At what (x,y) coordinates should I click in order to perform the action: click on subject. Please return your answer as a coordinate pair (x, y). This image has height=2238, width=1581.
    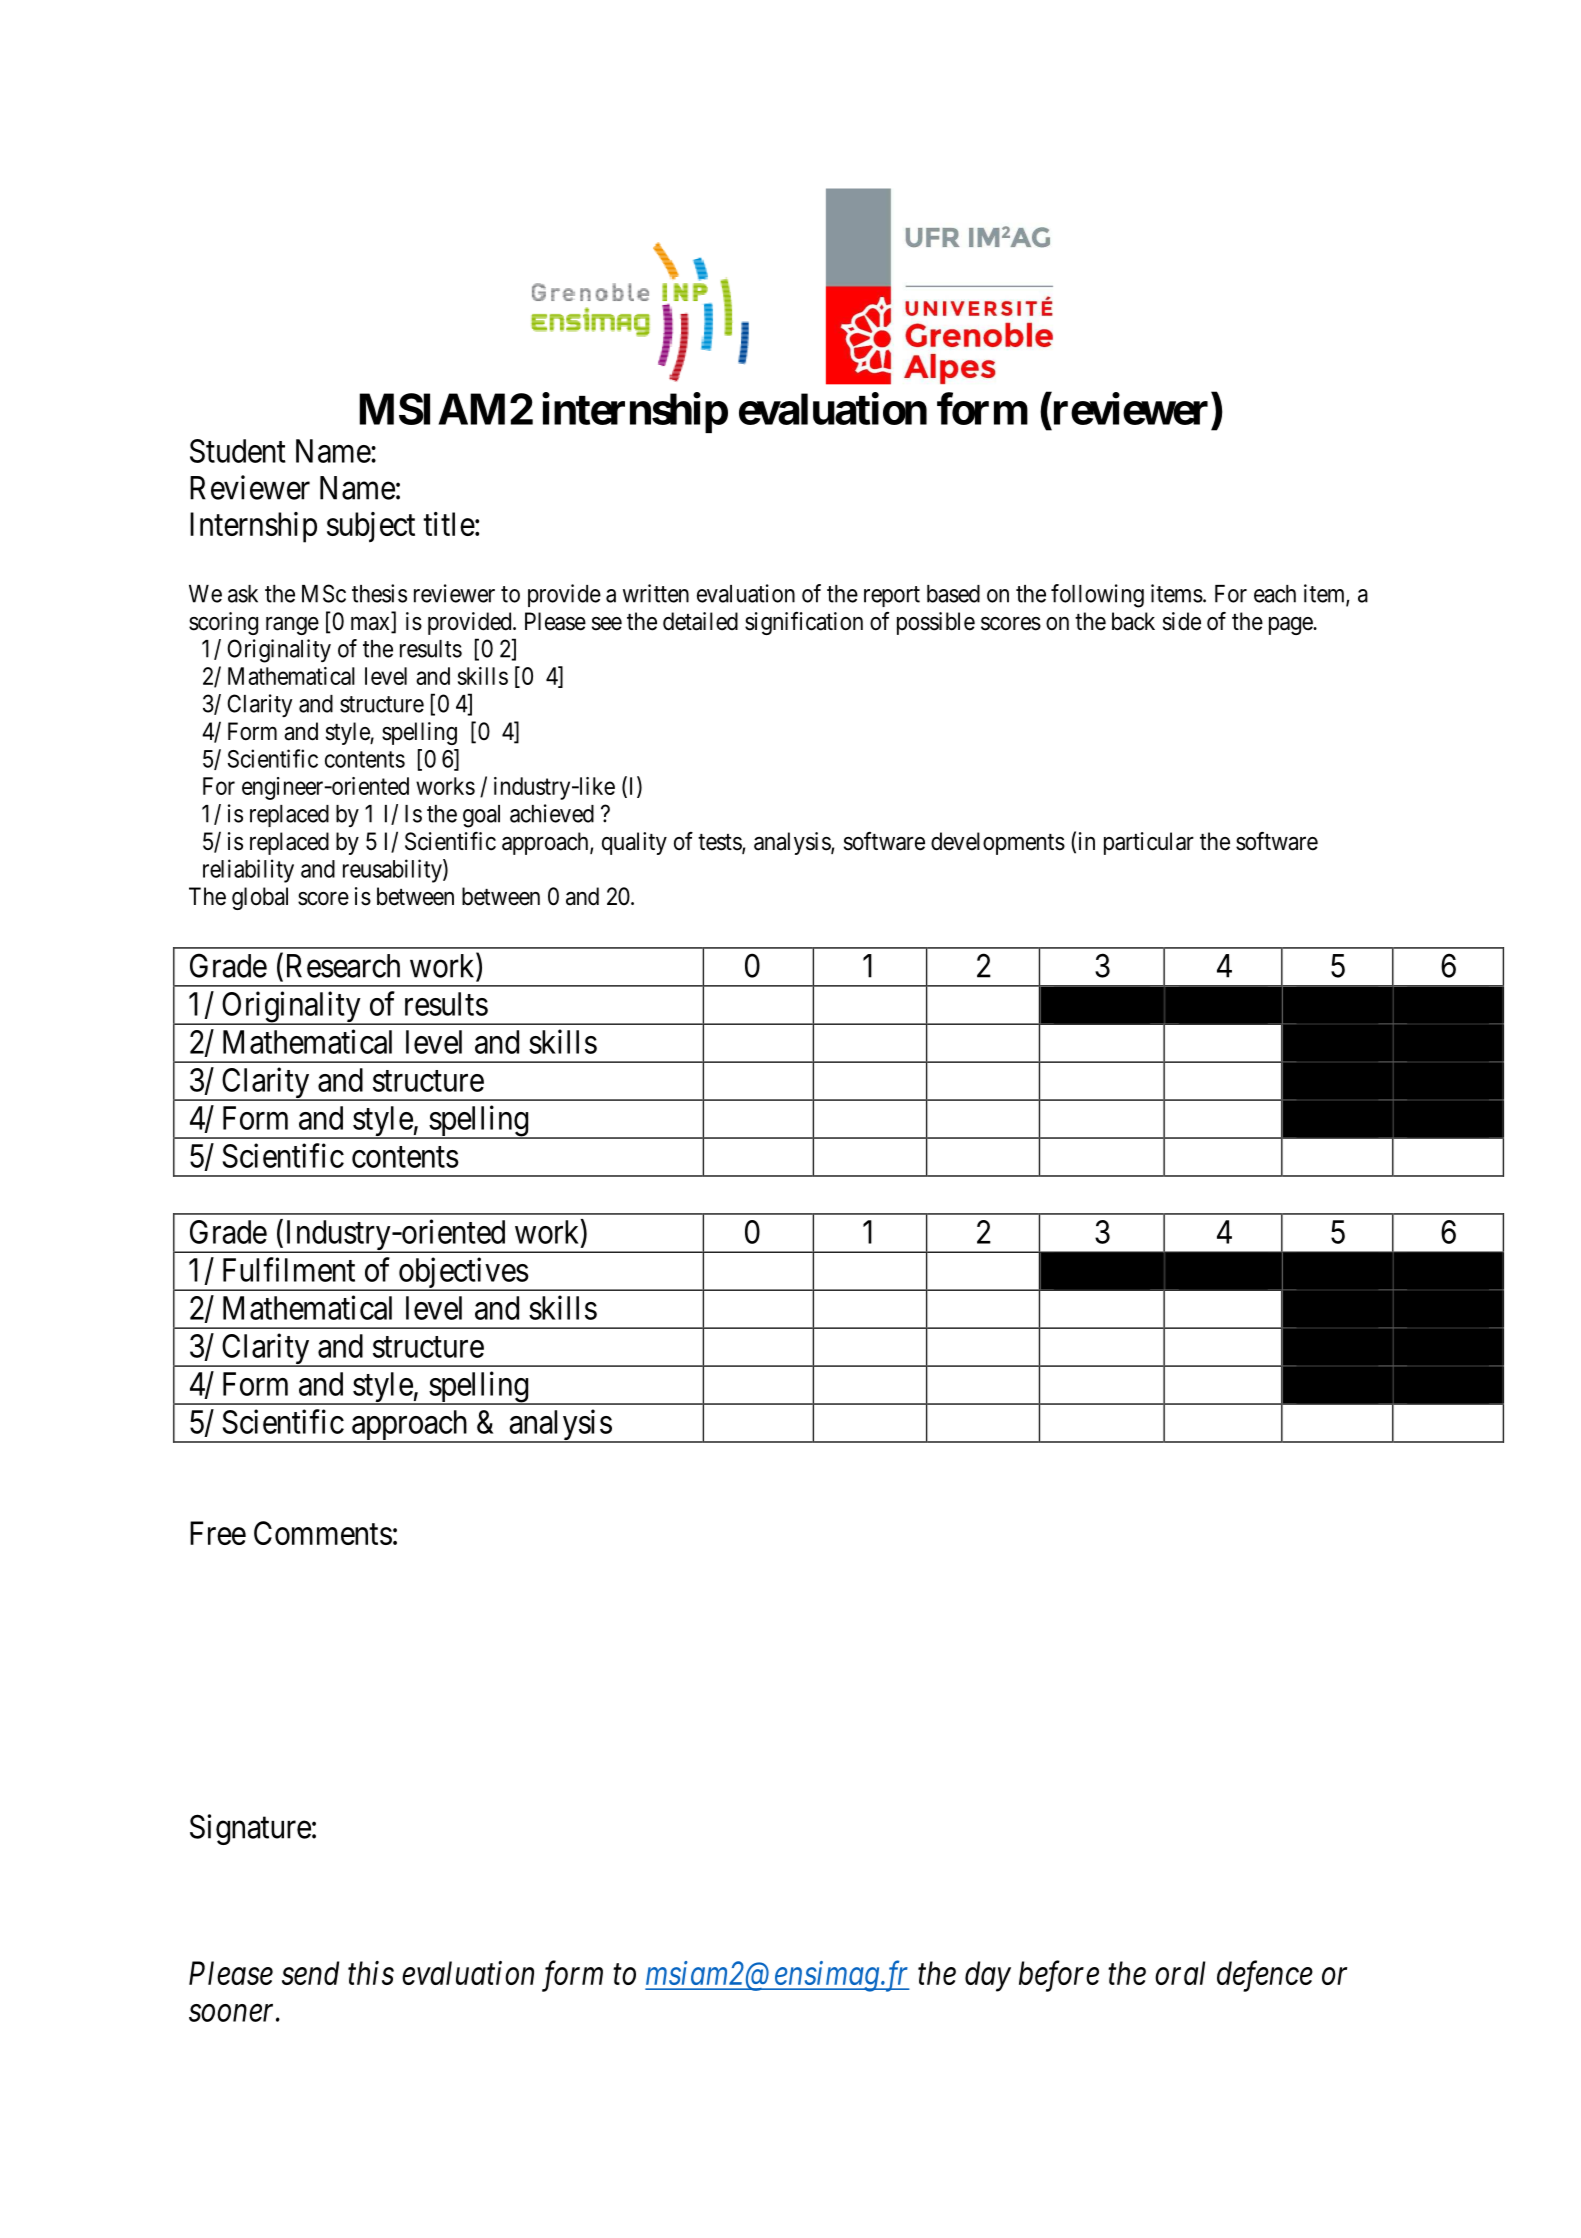
    Looking at the image, I should click on (371, 527).
